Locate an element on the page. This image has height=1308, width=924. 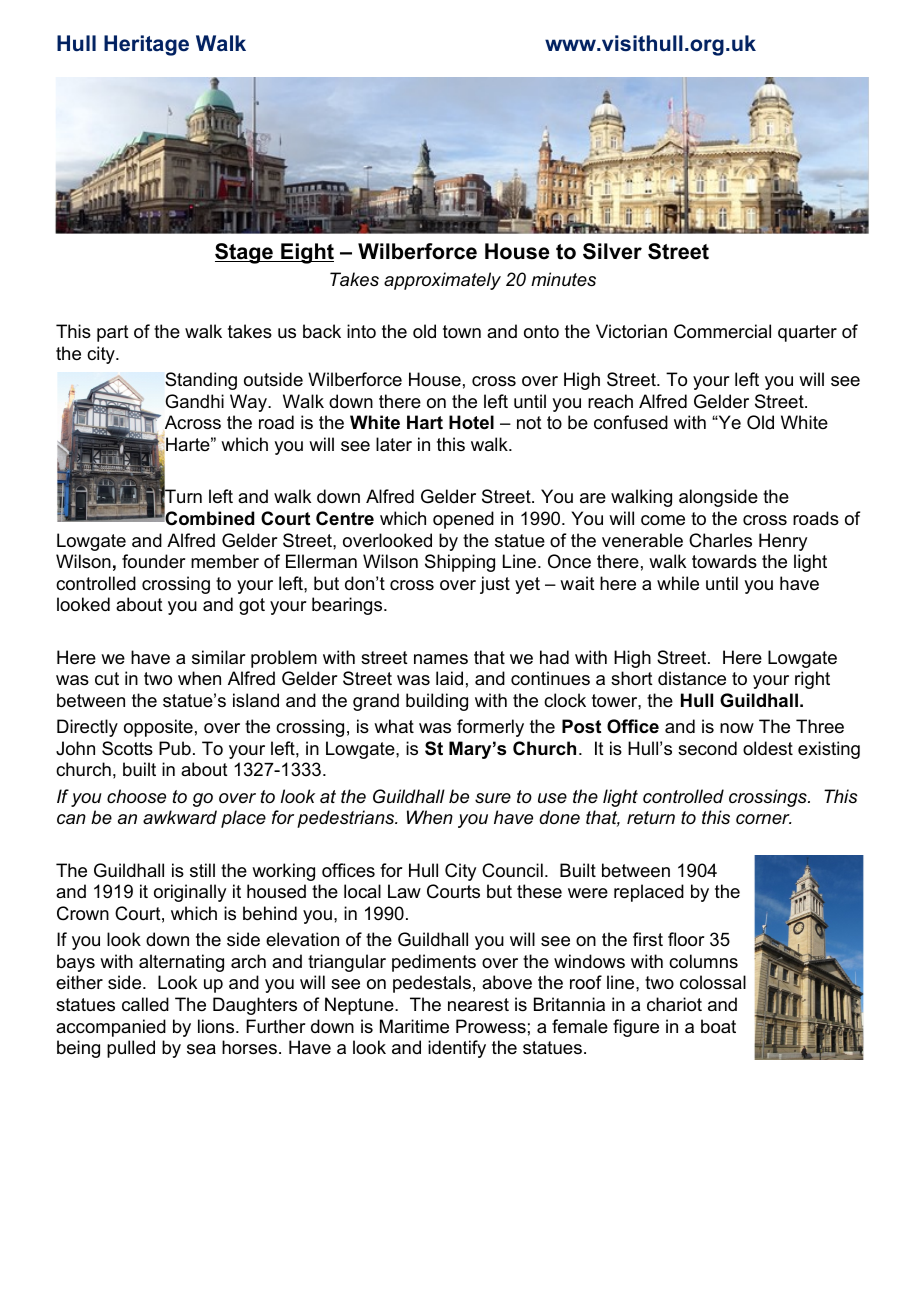
Stage is located at coordinates (245, 253).
